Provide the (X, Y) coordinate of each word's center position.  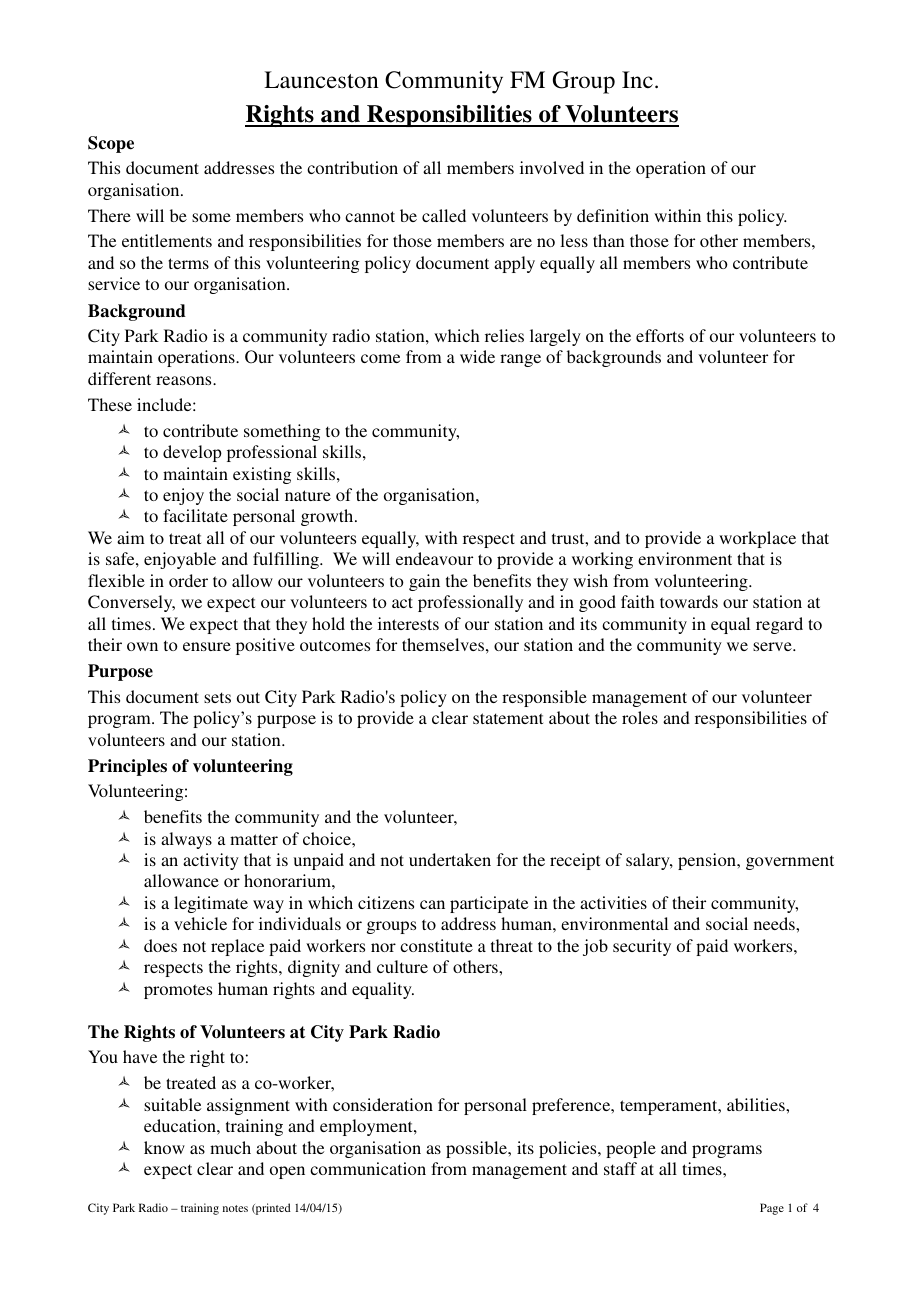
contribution (352, 167)
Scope (111, 144)
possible (477, 1149)
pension (708, 861)
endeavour (434, 558)
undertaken (450, 859)
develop (192, 453)
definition (613, 215)
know (164, 1147)
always (186, 840)
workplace (757, 539)
